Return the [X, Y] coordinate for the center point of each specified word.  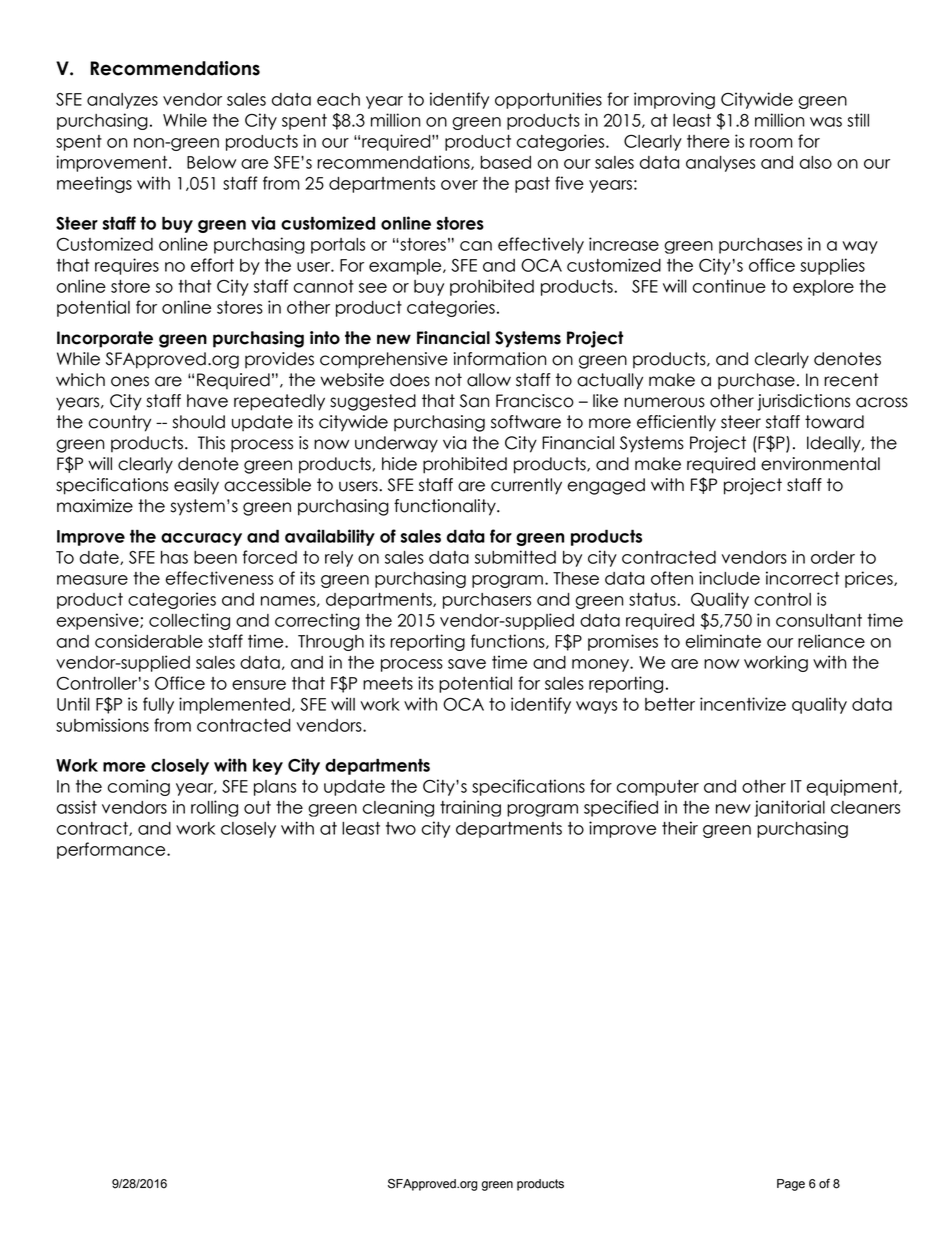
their [680, 828]
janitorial [789, 808]
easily [196, 486]
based [505, 162]
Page [791, 1185]
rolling [214, 808]
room [771, 143]
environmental [820, 464]
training [470, 808]
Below [211, 162]
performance [112, 850]
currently [526, 486]
